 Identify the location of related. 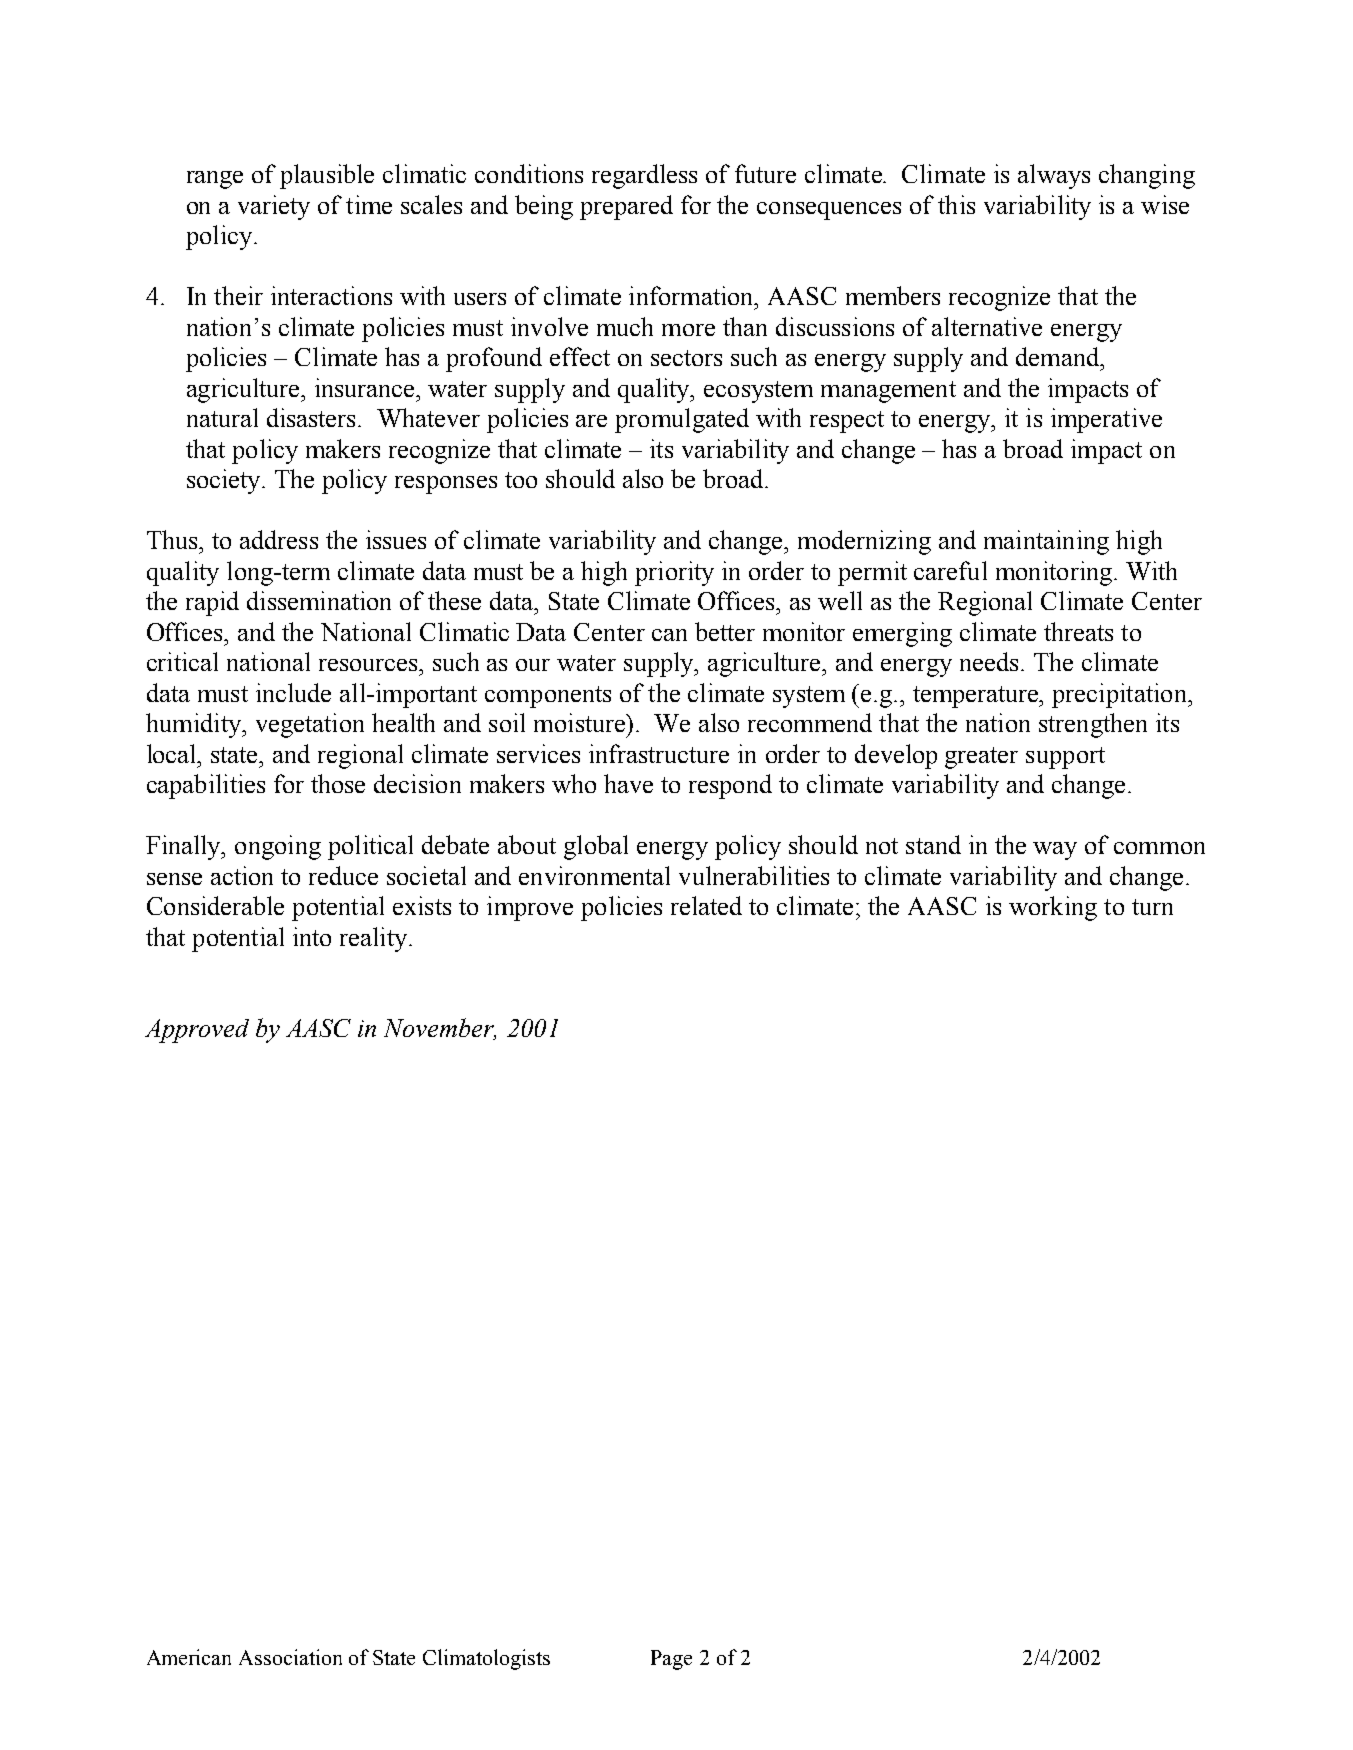
(706, 905).
